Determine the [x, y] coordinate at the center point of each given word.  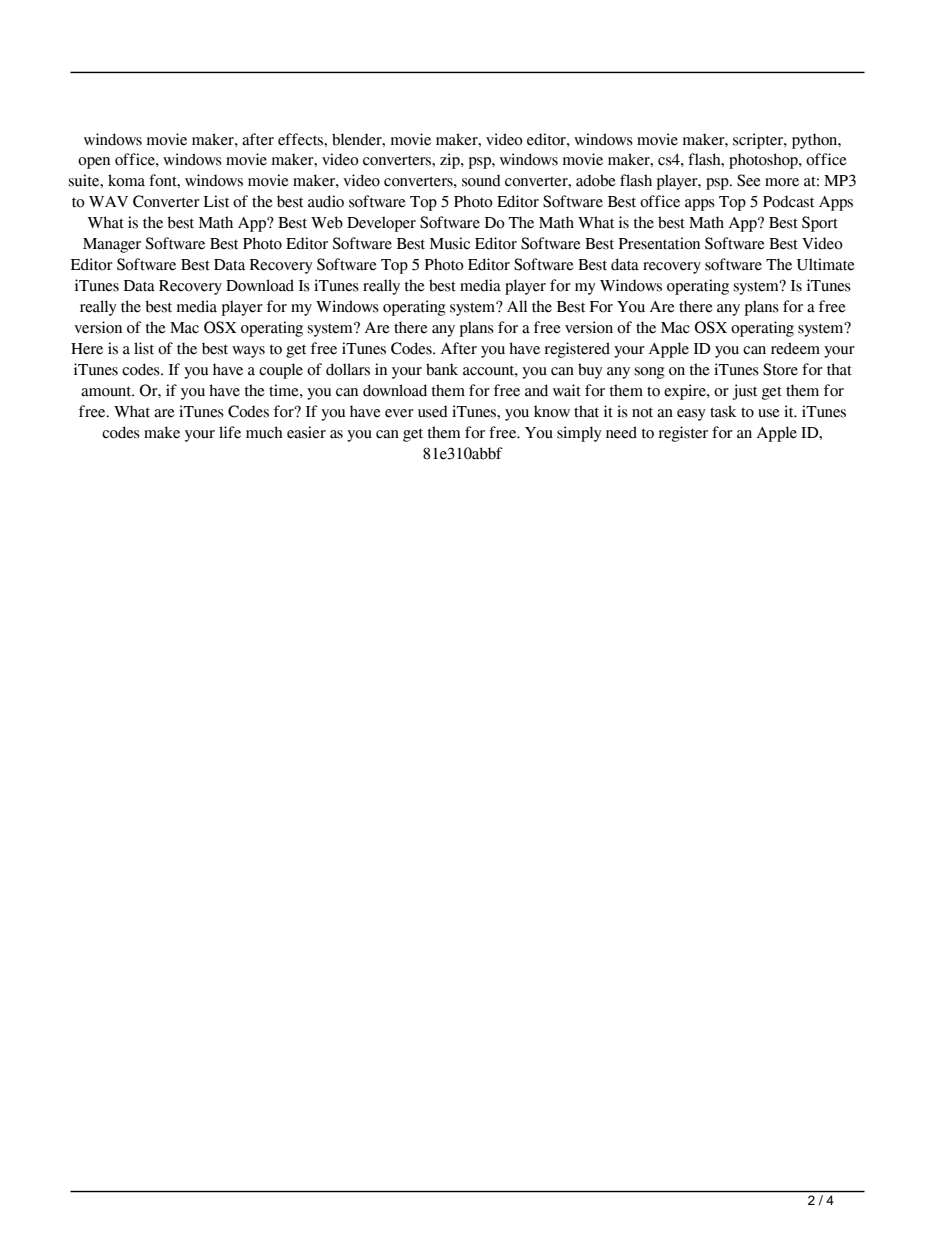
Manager [112, 245]
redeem [795, 348]
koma [126, 180]
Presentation [659, 243]
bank [442, 369]
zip [451, 161]
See [749, 180]
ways [248, 352]
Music [450, 243]
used [433, 411]
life [230, 432]
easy [691, 415]
